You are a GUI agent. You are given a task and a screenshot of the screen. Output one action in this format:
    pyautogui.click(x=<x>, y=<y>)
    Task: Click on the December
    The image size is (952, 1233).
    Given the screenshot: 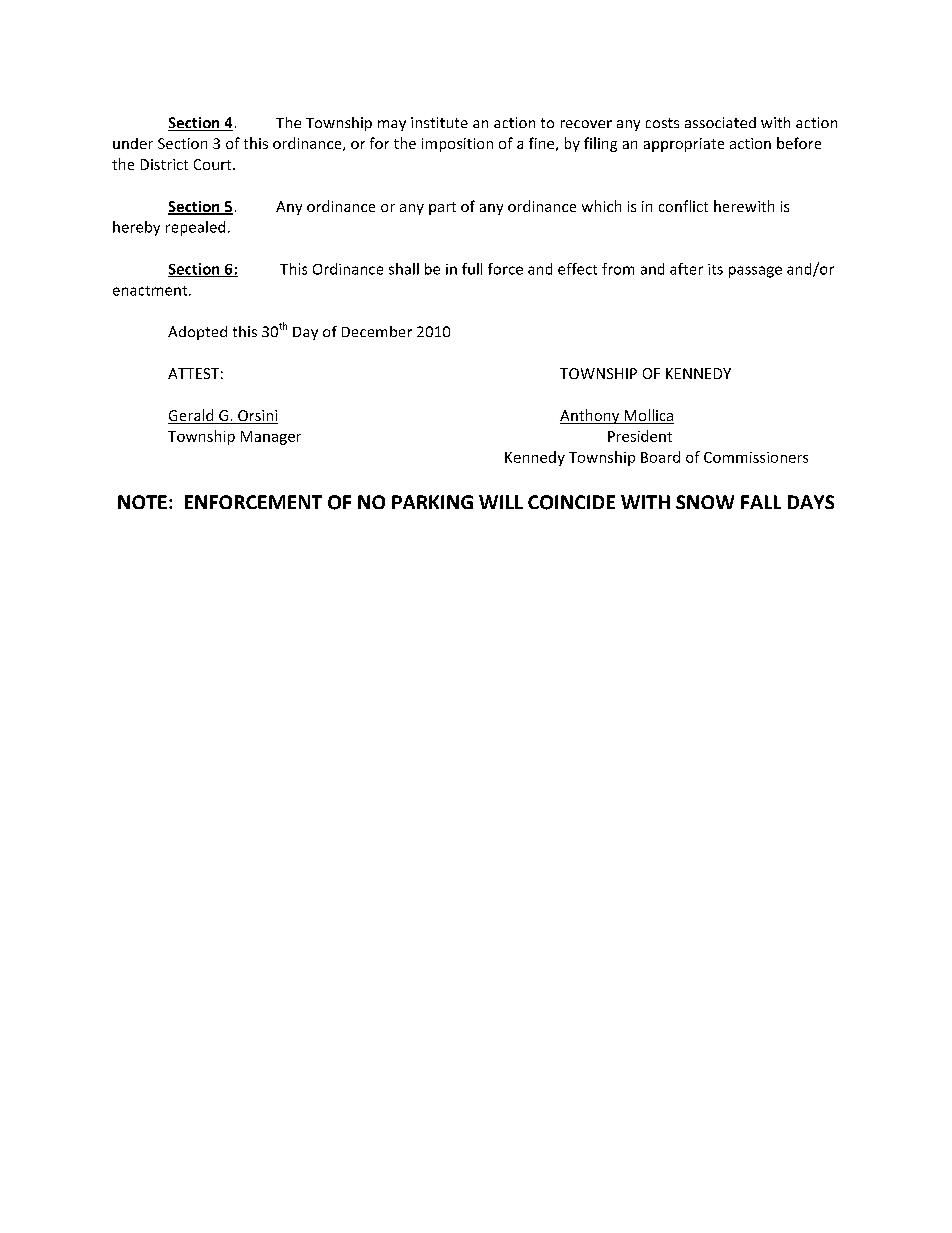 What is the action you would take?
    pyautogui.click(x=377, y=331)
